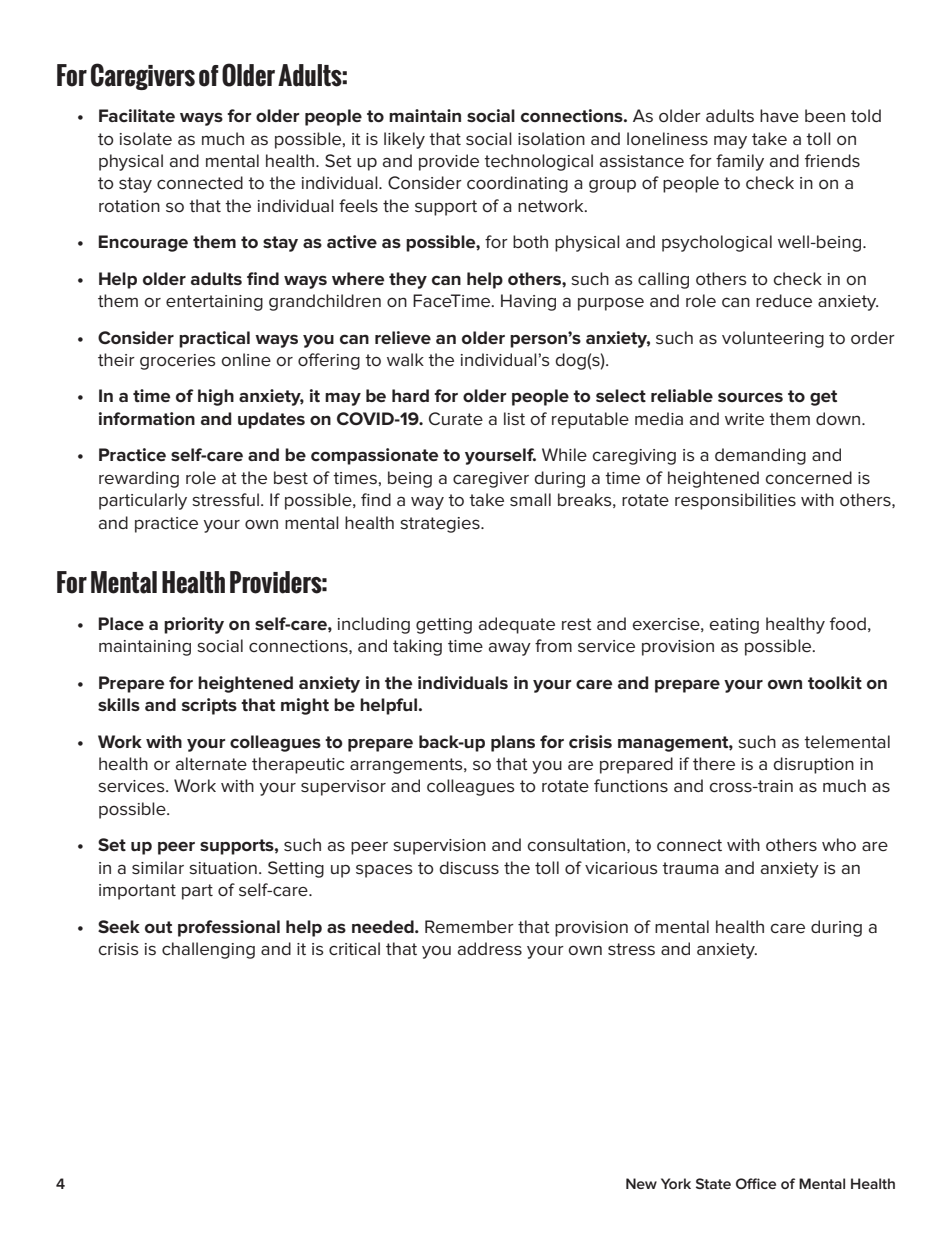 The width and height of the page is (952, 1233). I want to click on isolate, so click(146, 139).
